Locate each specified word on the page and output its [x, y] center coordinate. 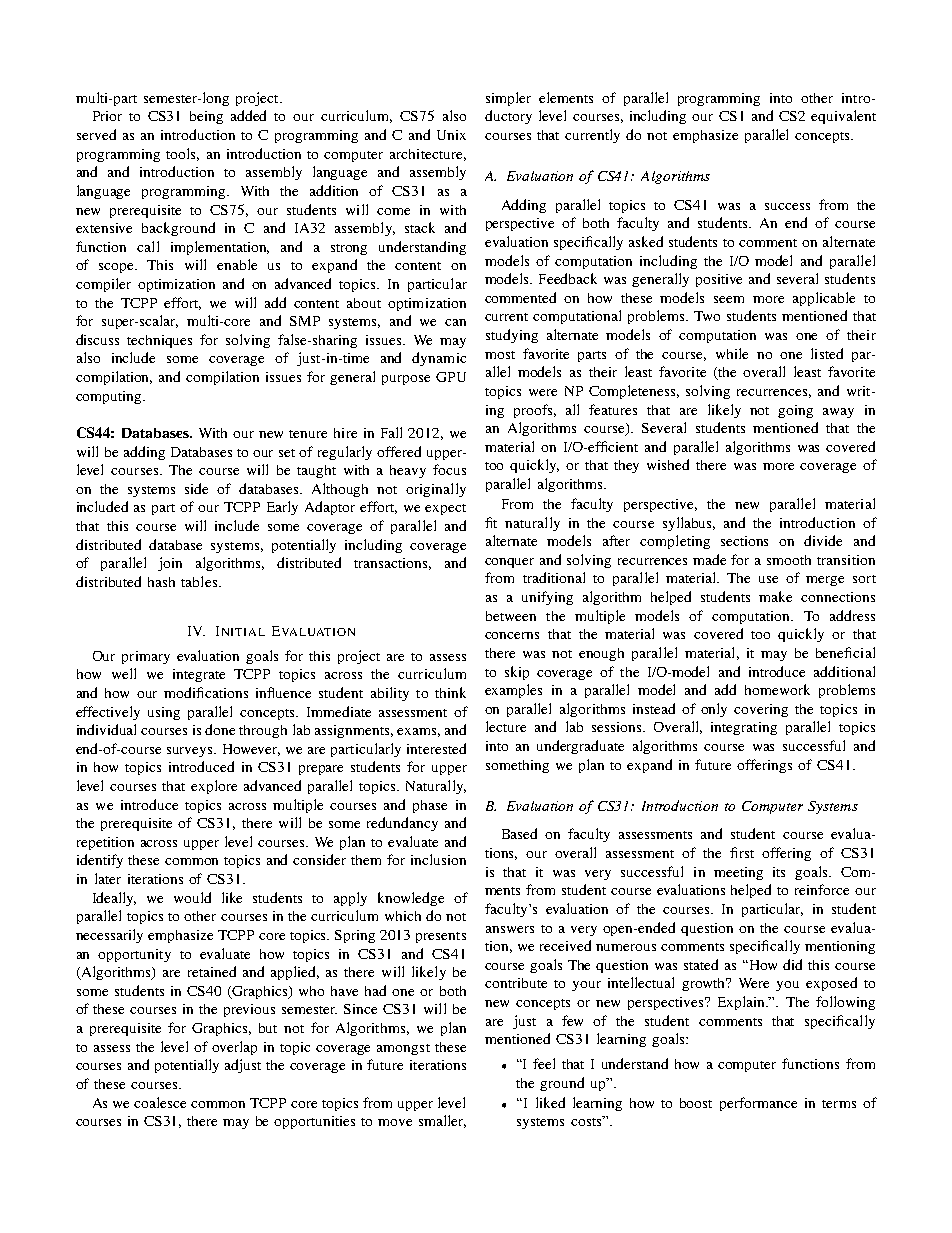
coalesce [160, 1102]
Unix [451, 135]
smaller [442, 1121]
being [206, 117]
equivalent [843, 117]
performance [758, 1104]
